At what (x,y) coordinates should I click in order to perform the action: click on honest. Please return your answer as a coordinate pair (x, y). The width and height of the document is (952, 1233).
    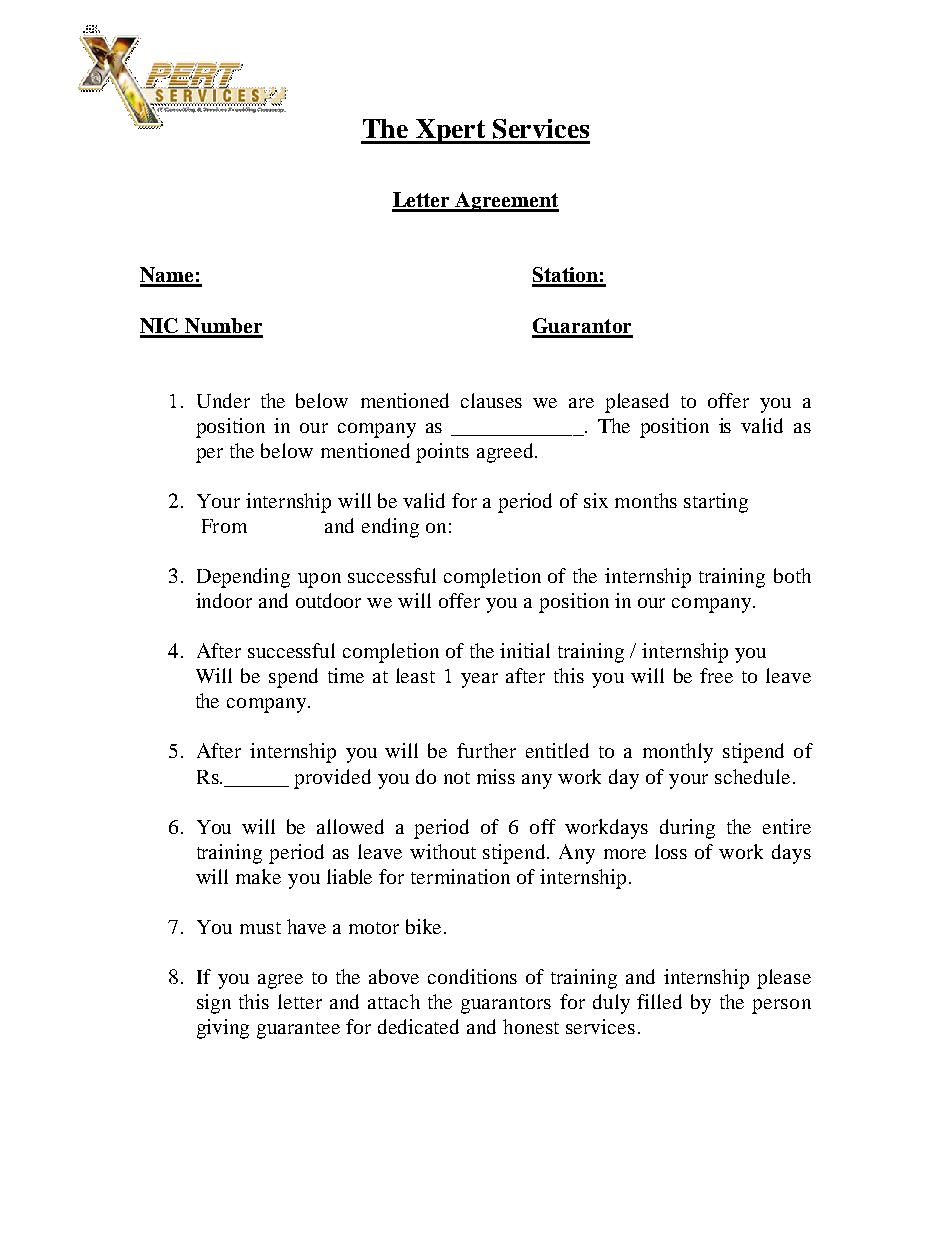
    Looking at the image, I should click on (531, 1026).
